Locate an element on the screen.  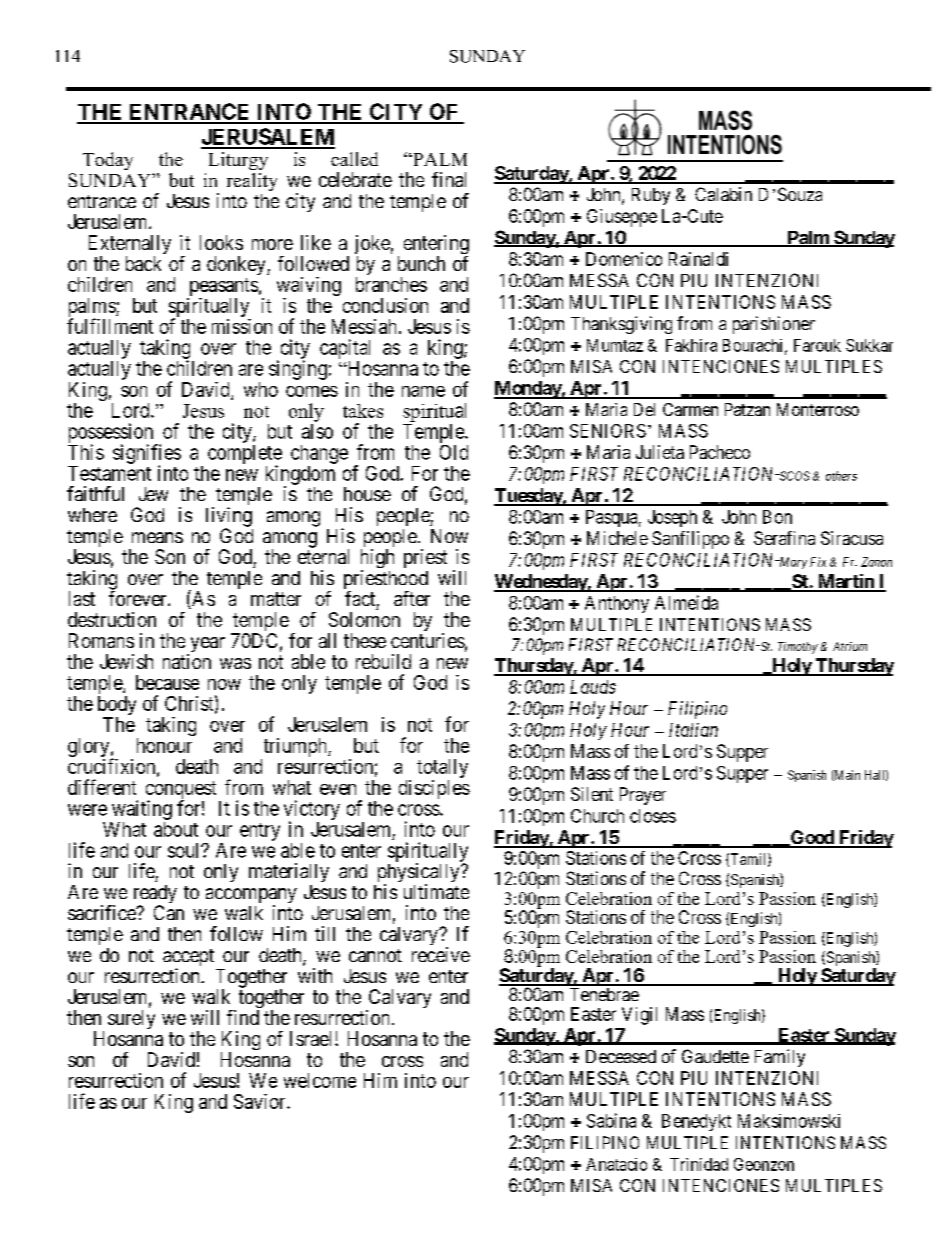
Pacheco is located at coordinates (720, 452).
